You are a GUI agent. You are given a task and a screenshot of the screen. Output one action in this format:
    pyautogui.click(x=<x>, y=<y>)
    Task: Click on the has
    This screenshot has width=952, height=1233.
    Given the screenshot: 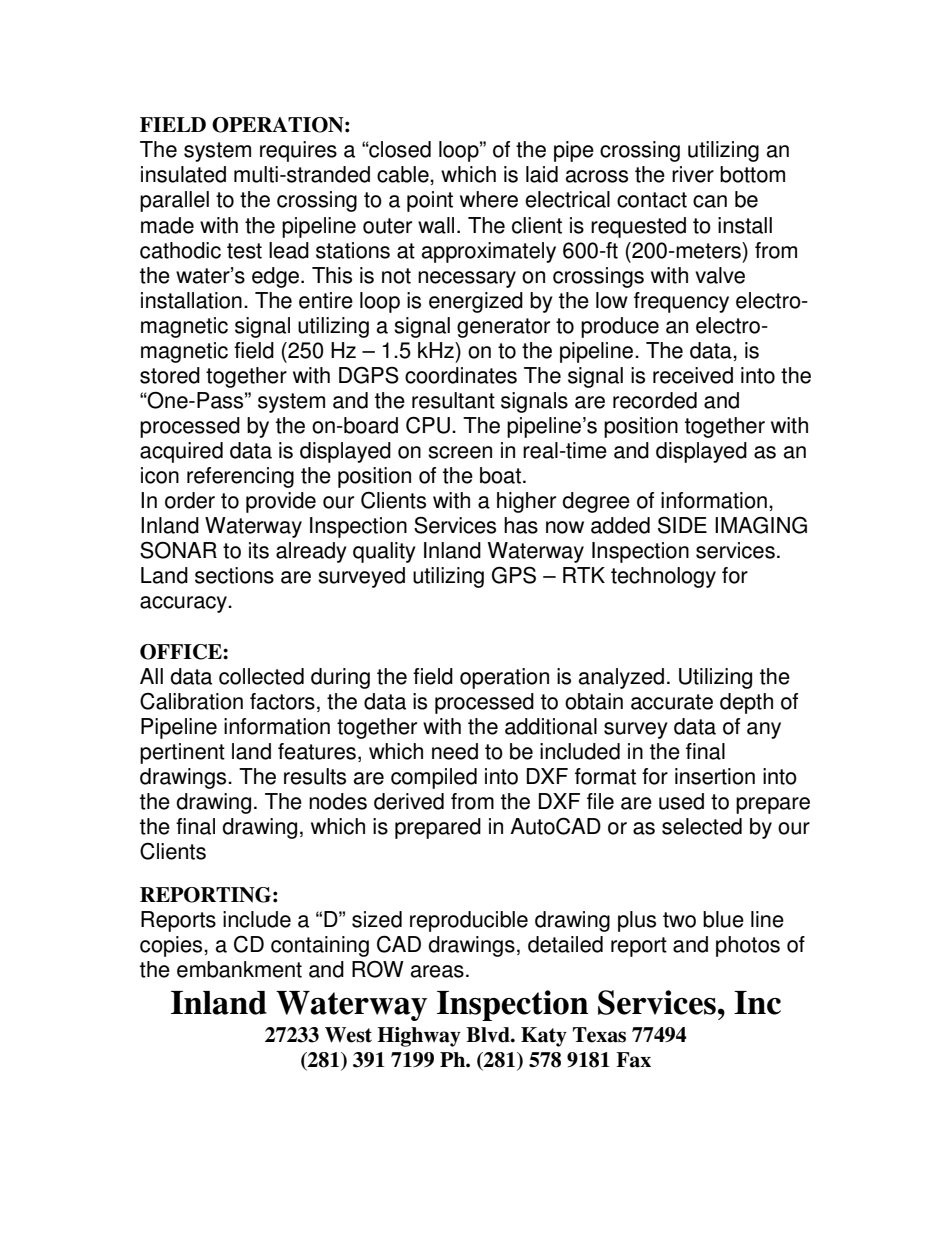 What is the action you would take?
    pyautogui.click(x=521, y=525)
